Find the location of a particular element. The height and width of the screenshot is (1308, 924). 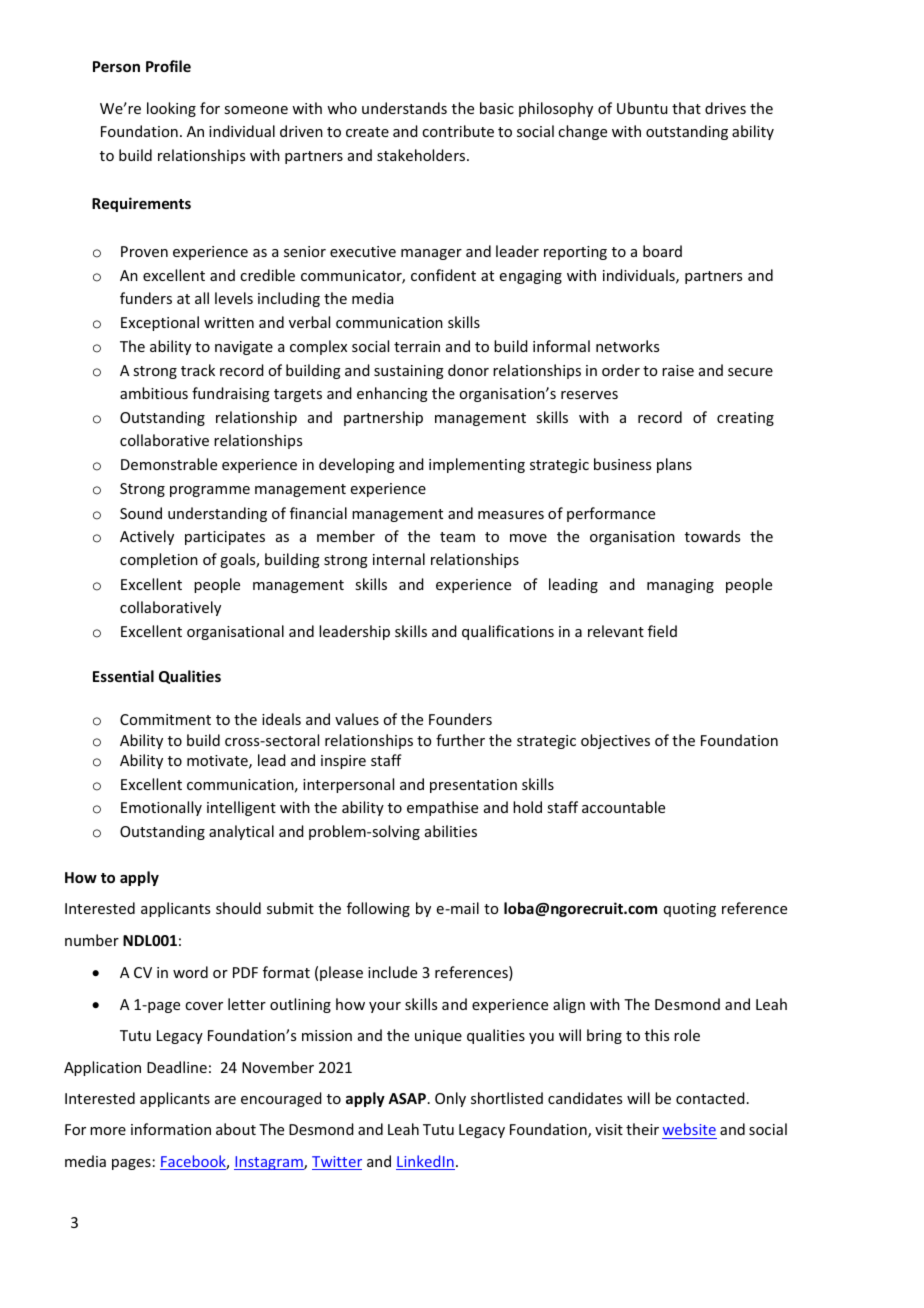

looking is located at coordinates (171, 109).
